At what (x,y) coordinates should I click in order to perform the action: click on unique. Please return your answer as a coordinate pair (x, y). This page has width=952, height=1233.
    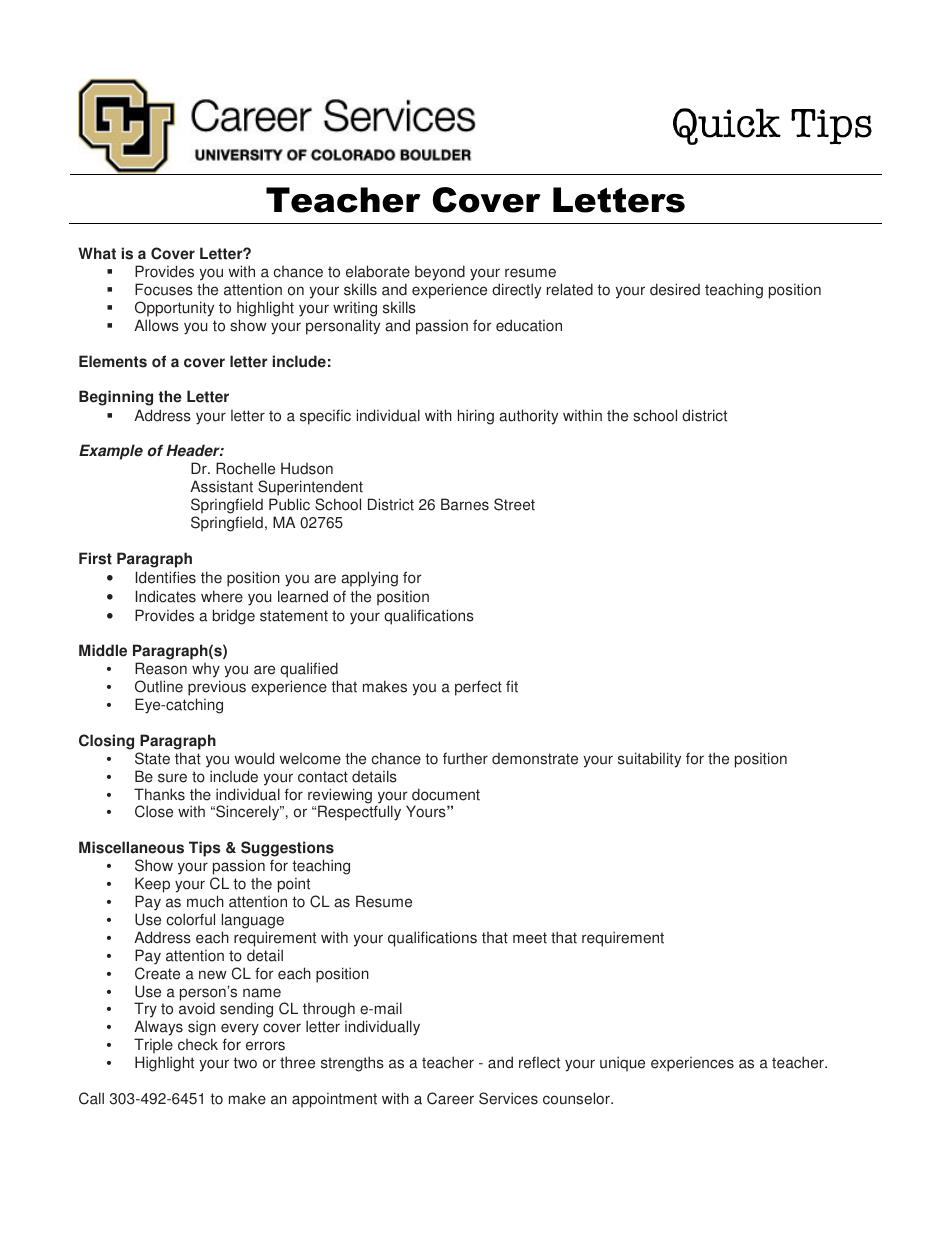
    Looking at the image, I should click on (622, 1064).
